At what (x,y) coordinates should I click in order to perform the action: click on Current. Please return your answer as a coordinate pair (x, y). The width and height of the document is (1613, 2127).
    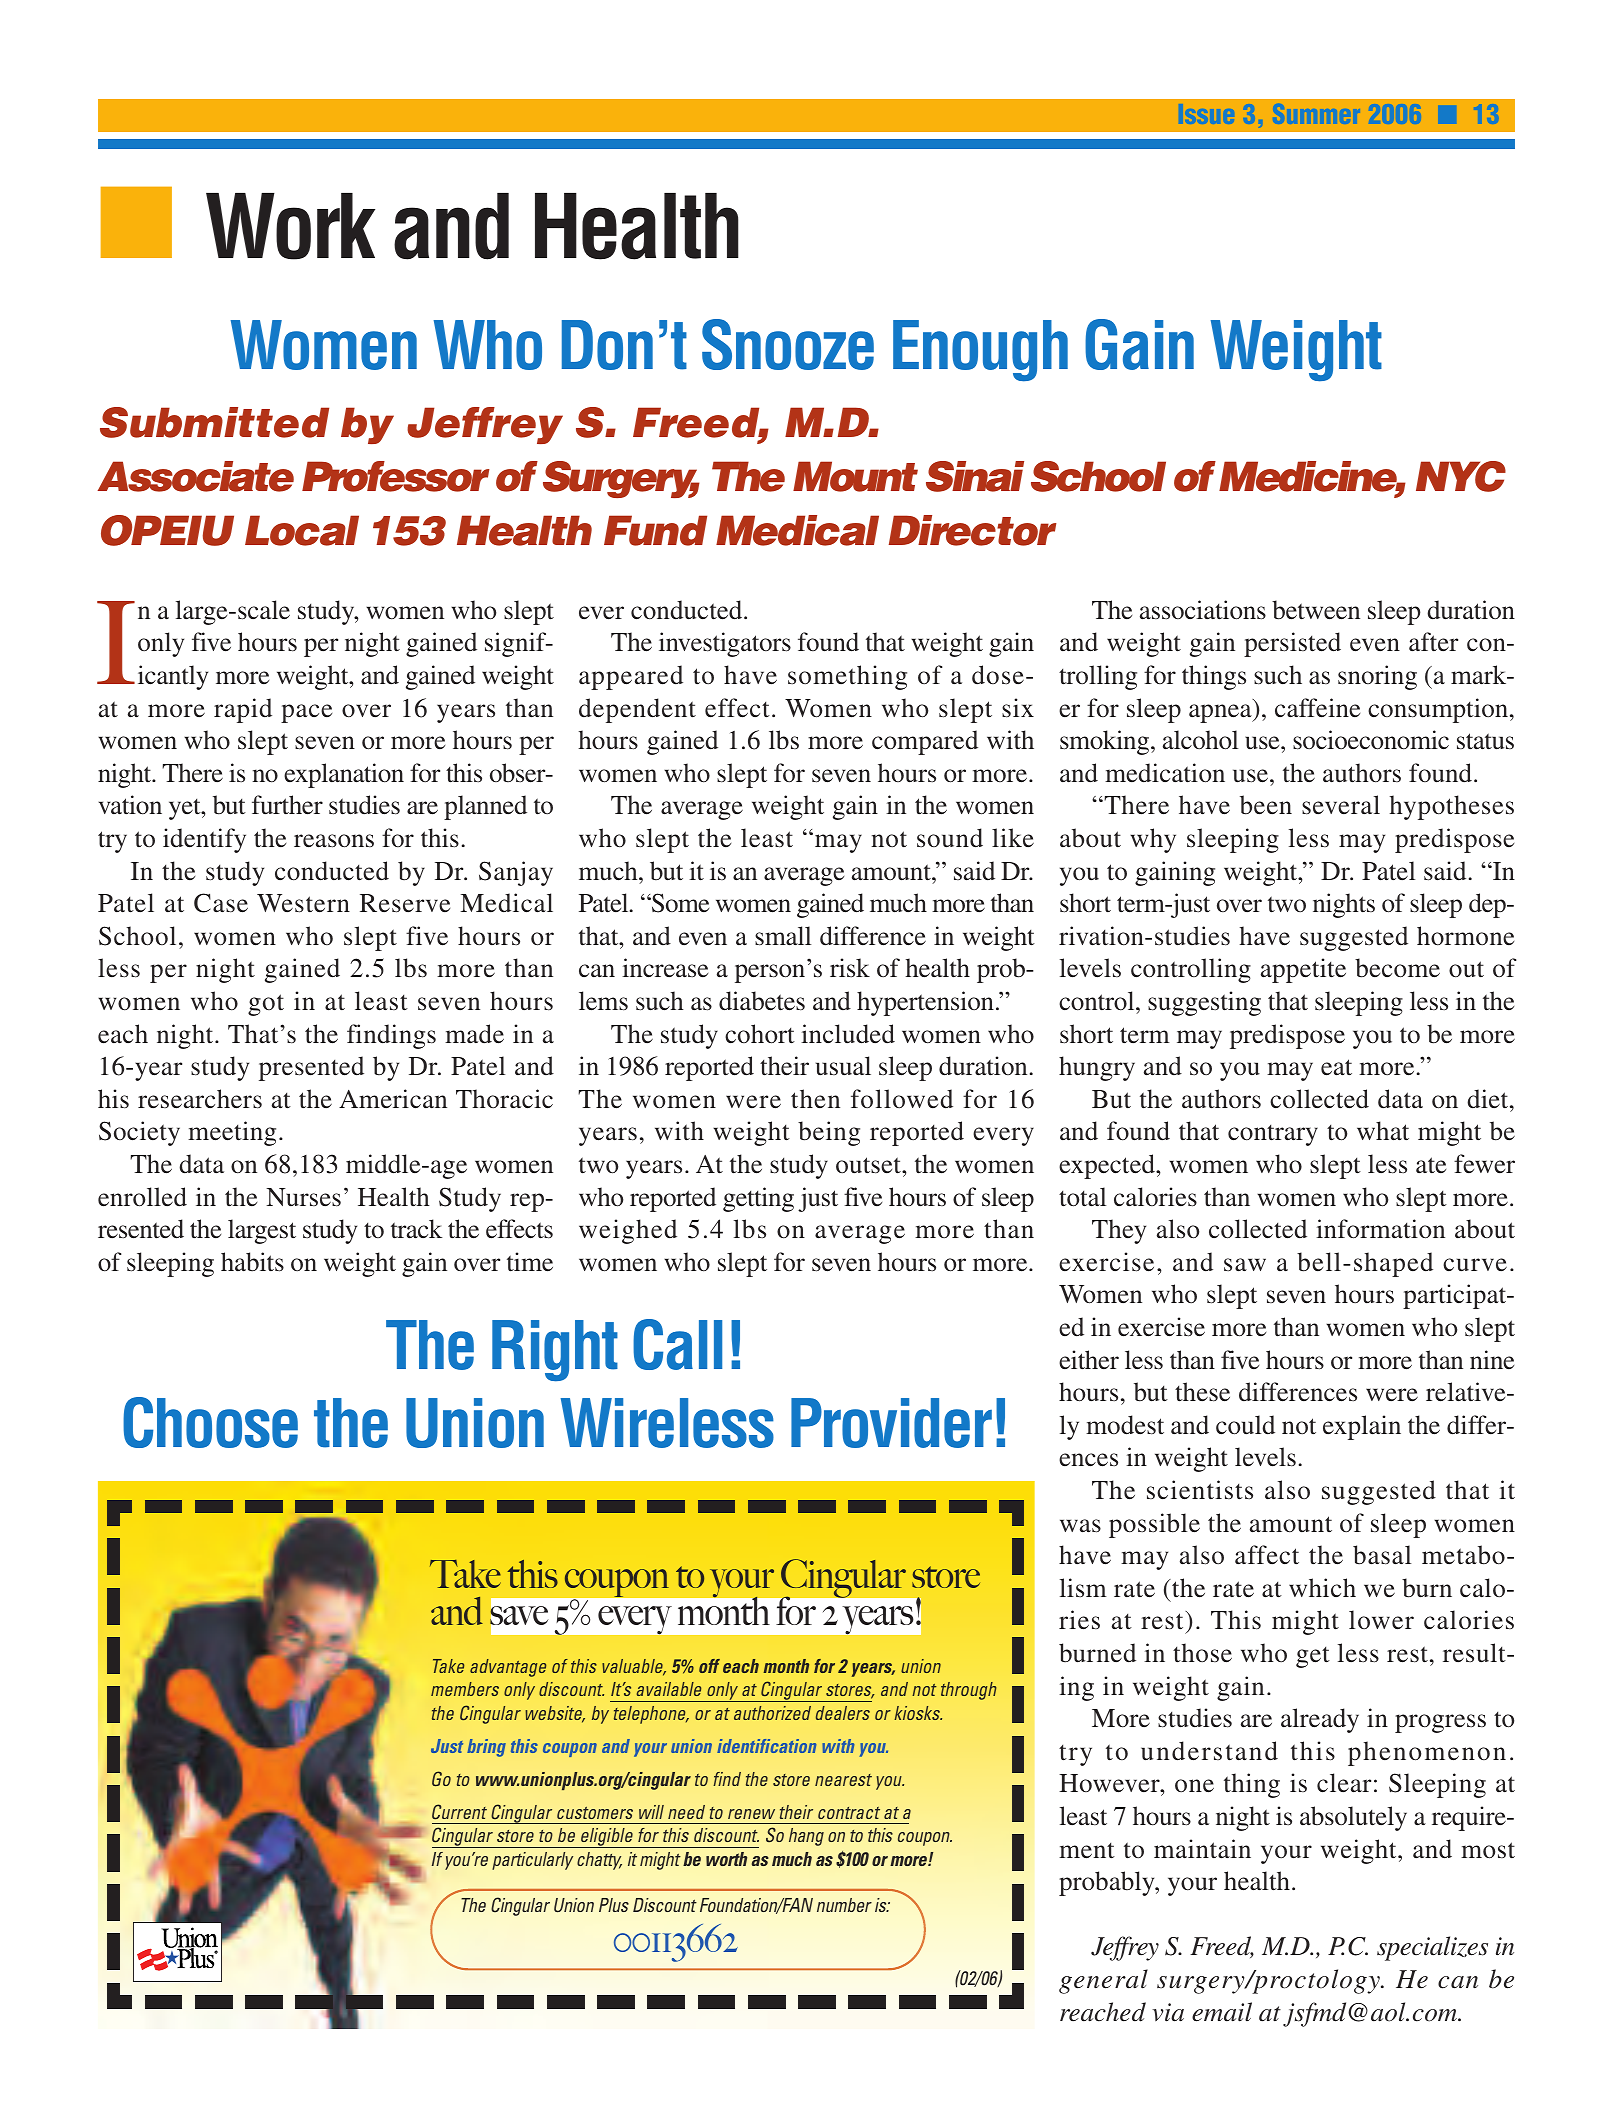
    Looking at the image, I should click on (459, 1811).
